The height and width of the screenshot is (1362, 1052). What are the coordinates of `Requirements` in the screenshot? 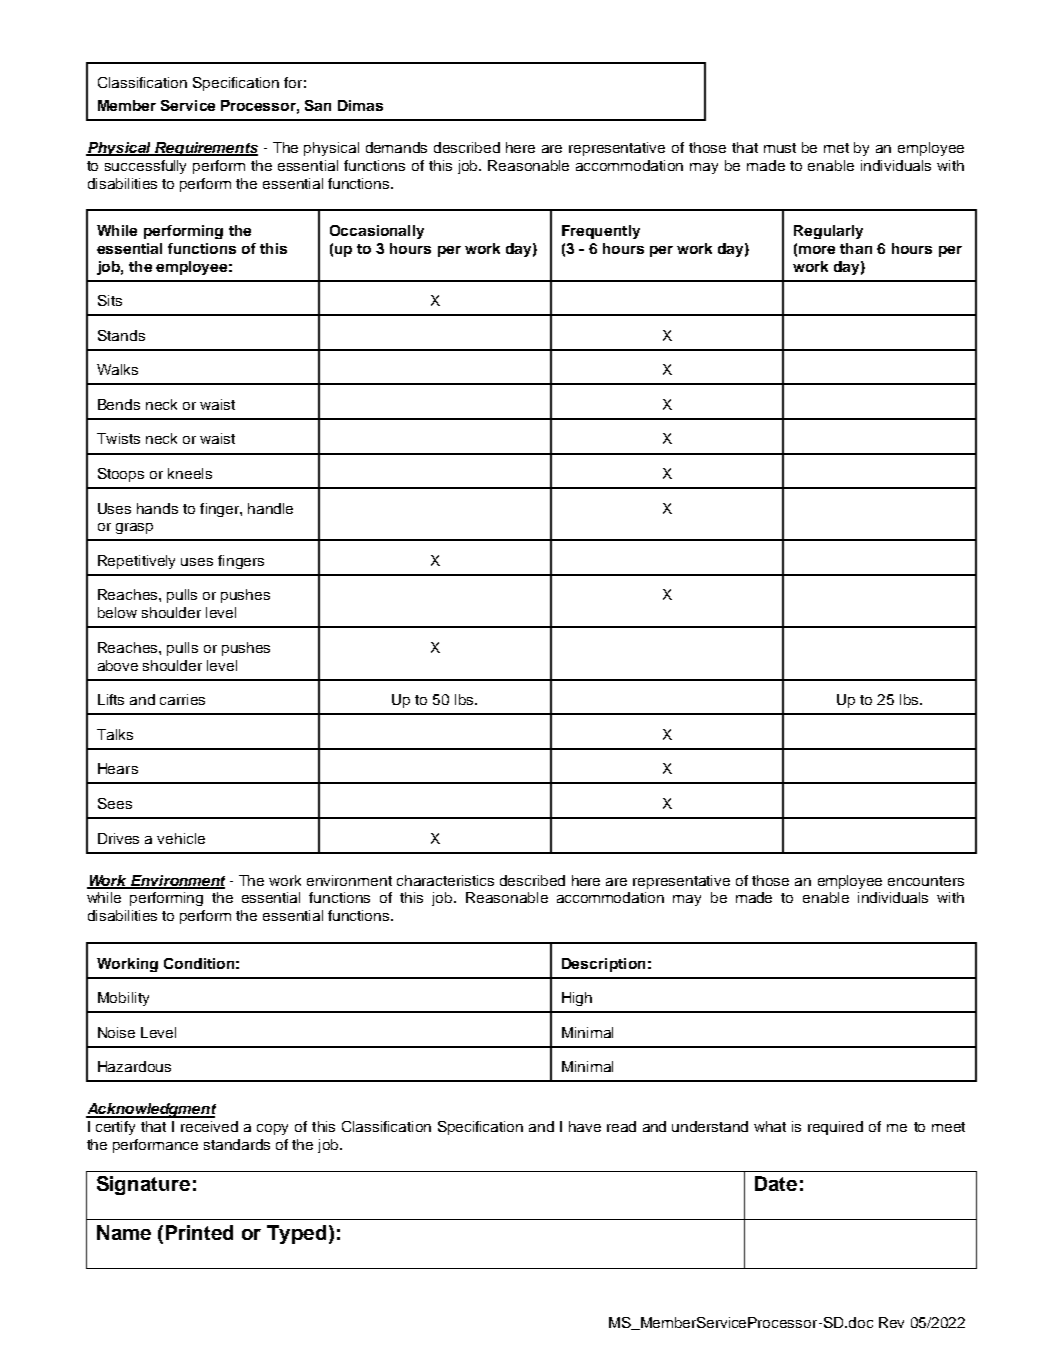 It's located at (205, 149).
